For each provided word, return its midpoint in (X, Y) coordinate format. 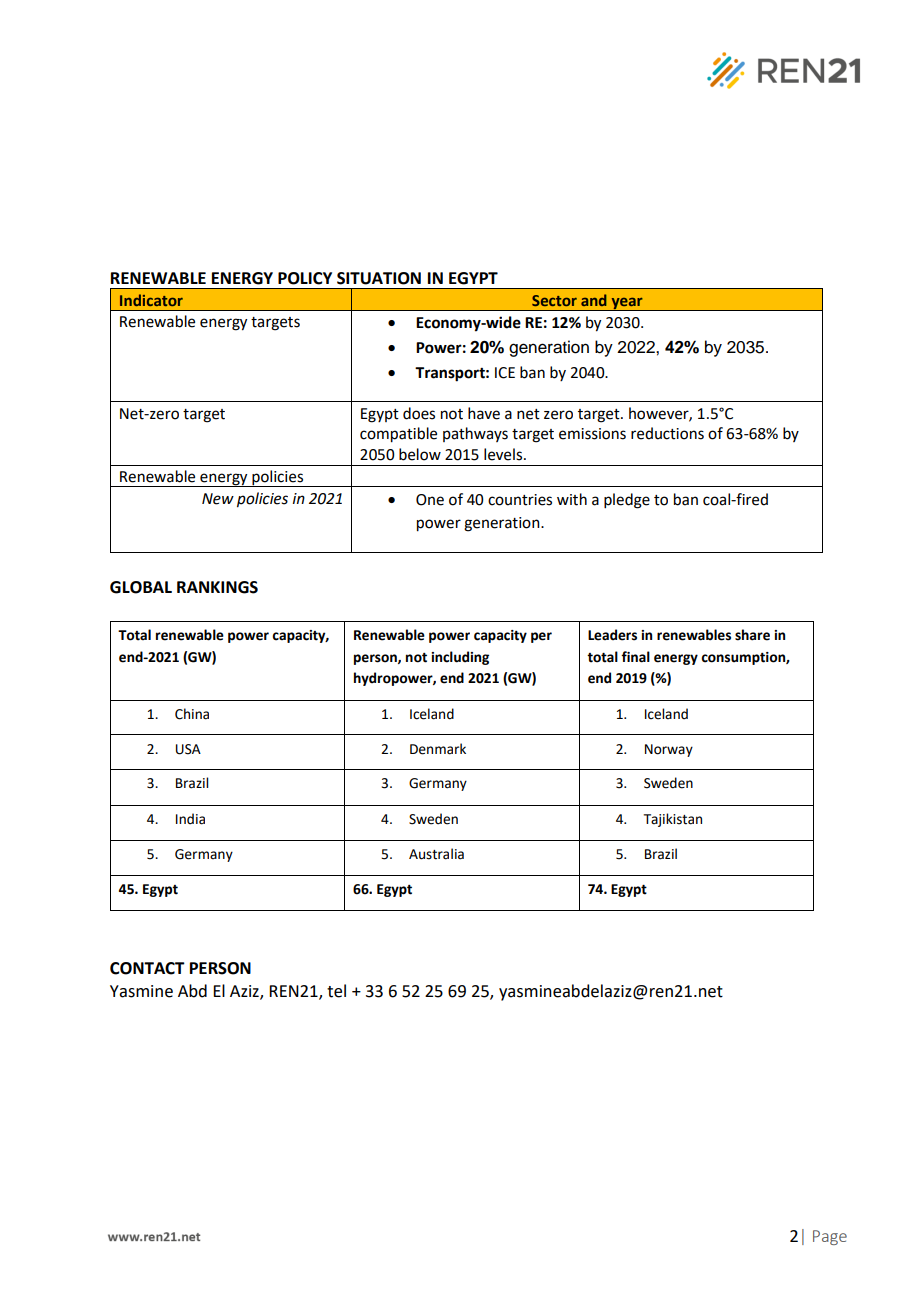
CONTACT (147, 968)
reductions (667, 433)
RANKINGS (217, 587)
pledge (627, 501)
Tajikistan (673, 820)
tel (336, 991)
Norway (669, 750)
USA (188, 749)
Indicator (151, 300)
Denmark (438, 749)
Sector (554, 300)
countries (520, 500)
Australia (436, 854)
